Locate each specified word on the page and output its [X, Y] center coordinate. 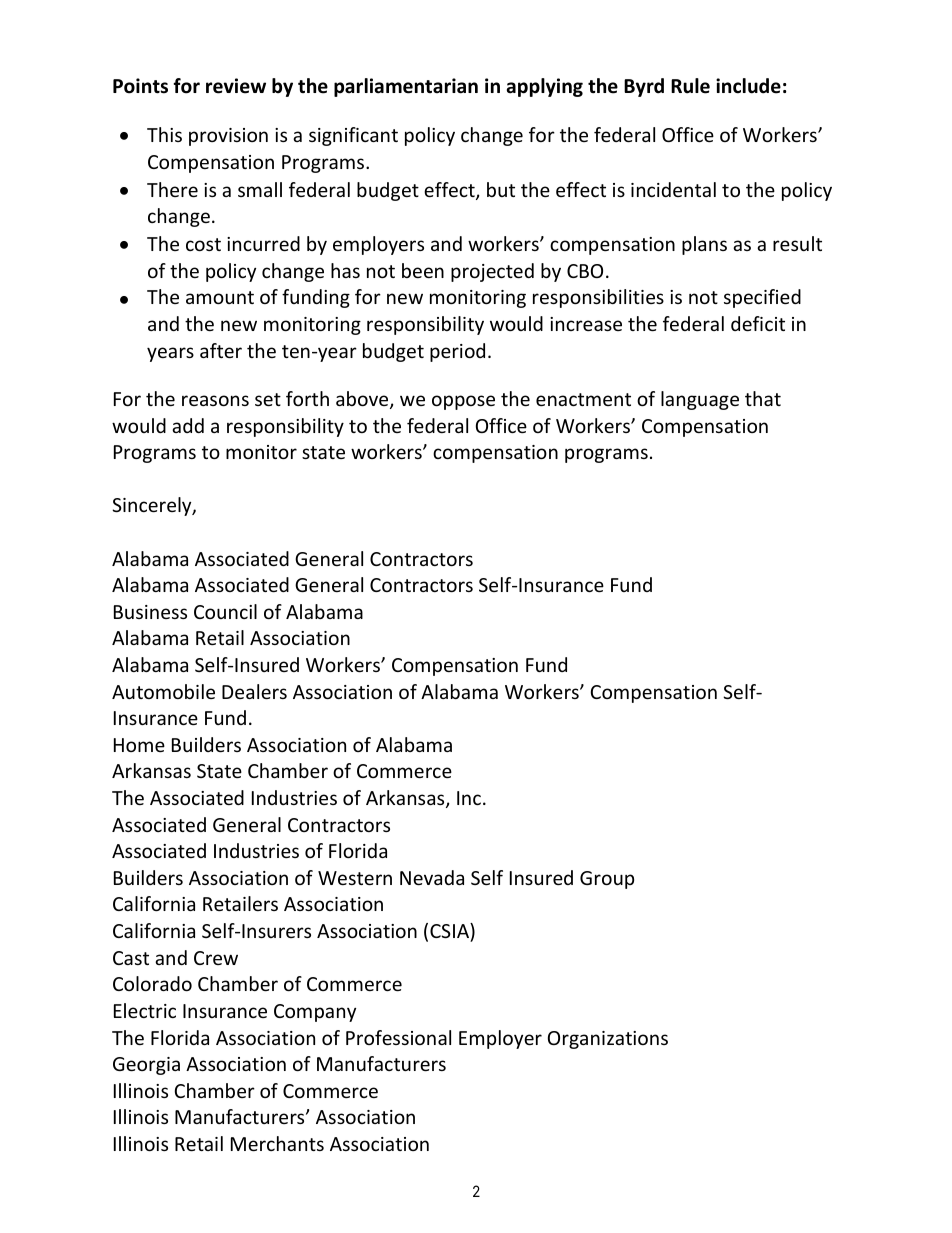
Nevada [432, 877]
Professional [398, 1037]
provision [228, 137]
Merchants [277, 1143]
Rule [690, 86]
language [700, 400]
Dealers [254, 691]
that [763, 398]
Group [607, 880]
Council [225, 611]
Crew [216, 958]
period [457, 352]
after [221, 350]
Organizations [608, 1040]
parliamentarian [406, 87]
